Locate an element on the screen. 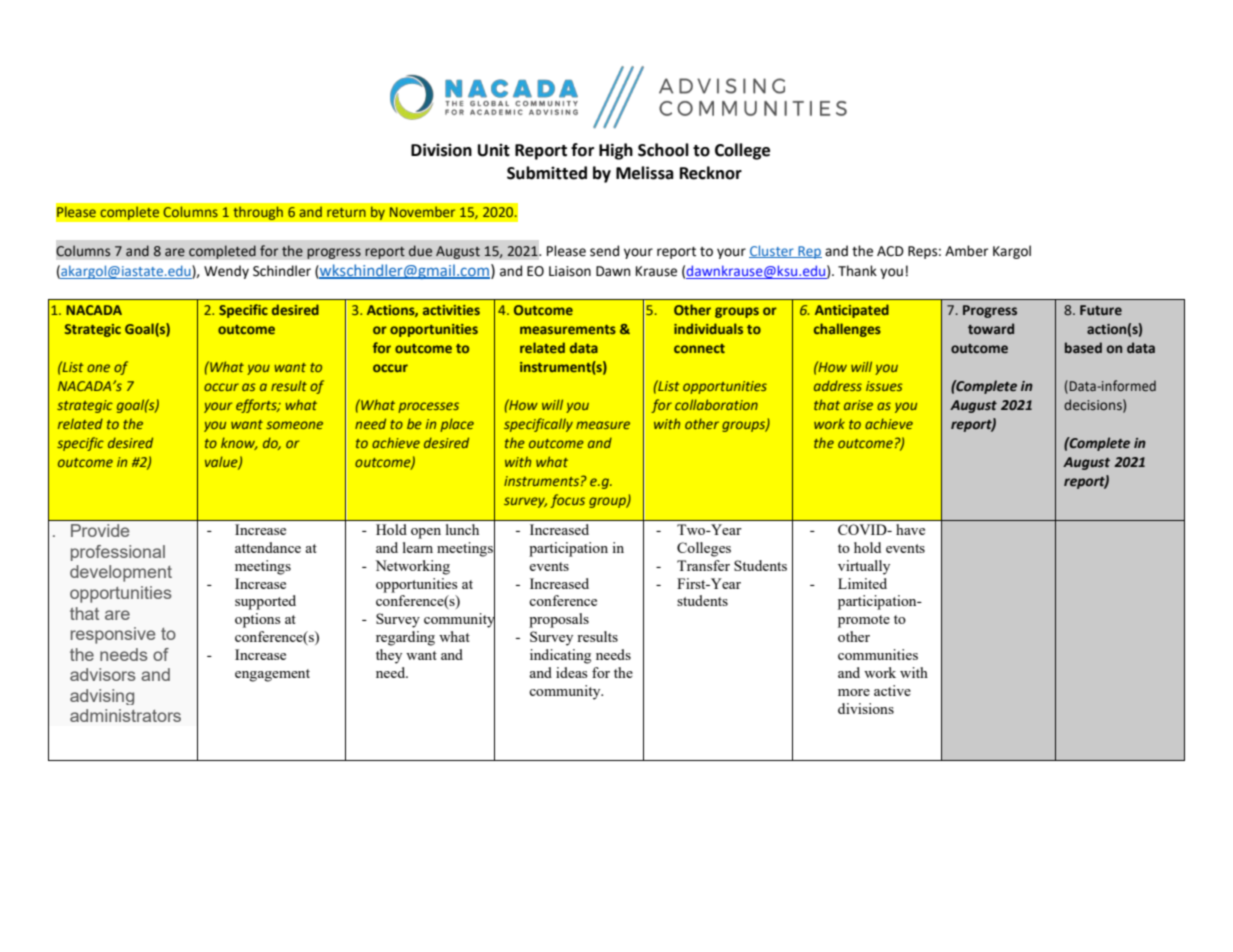 The image size is (1233, 952). return is located at coordinates (346, 212).
